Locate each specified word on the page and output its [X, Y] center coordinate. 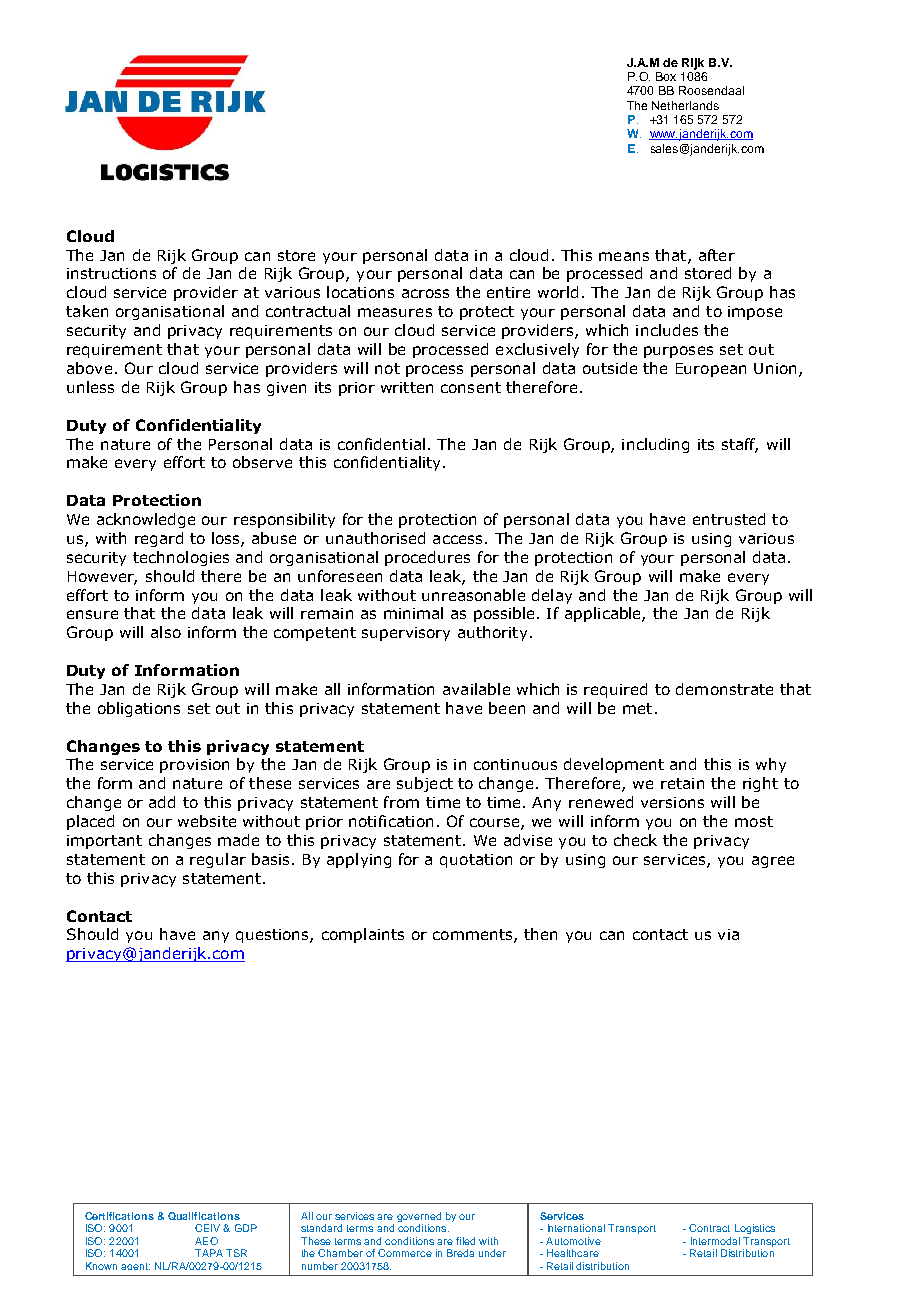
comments [474, 936]
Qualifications [204, 1216]
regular [218, 860]
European [711, 370]
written [407, 387]
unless [90, 387]
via [728, 934]
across [425, 293]
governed [419, 1218]
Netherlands [685, 105]
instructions [111, 273]
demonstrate [724, 689]
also [166, 632]
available [476, 689]
